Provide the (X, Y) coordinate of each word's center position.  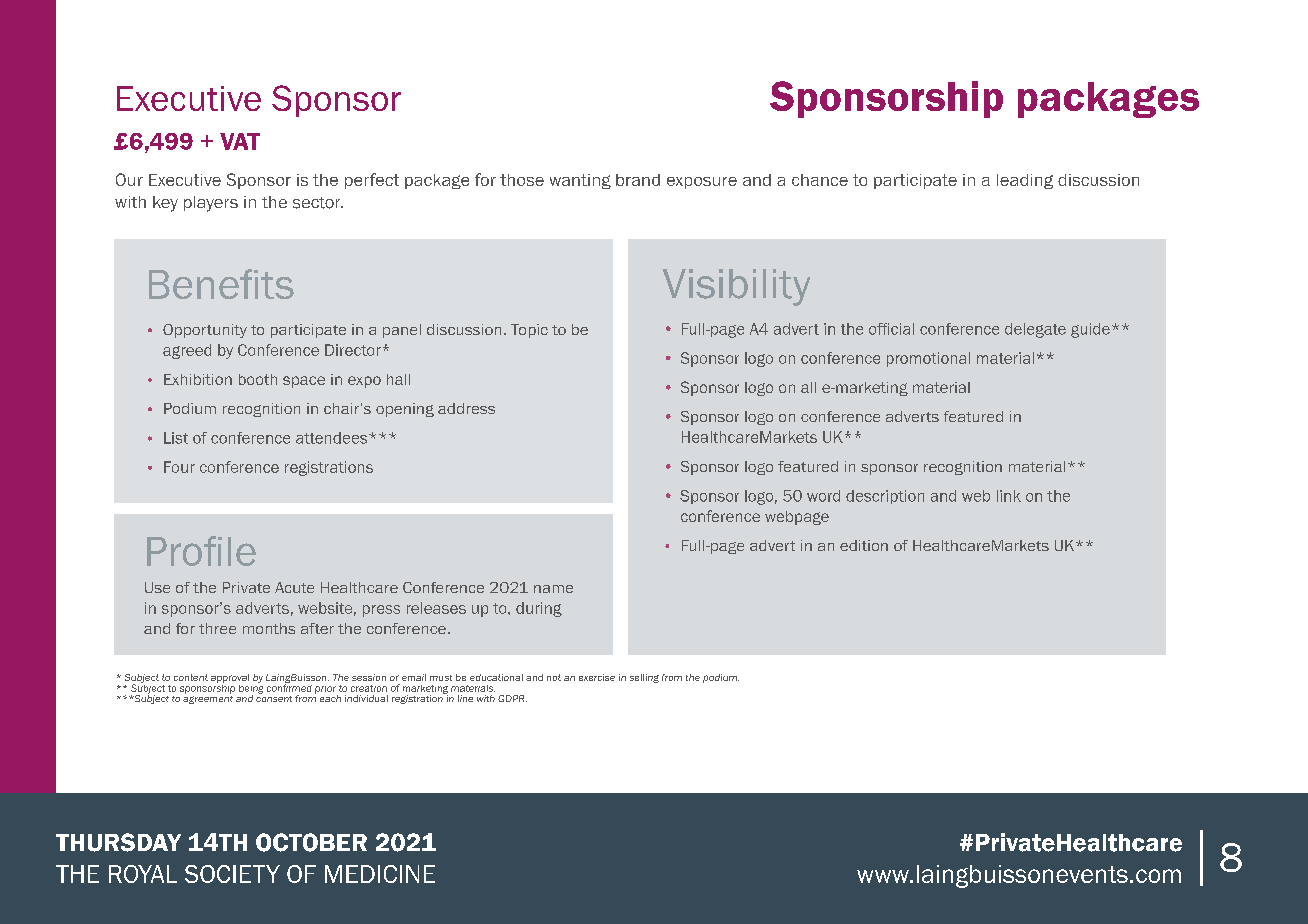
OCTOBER (311, 842)
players (211, 204)
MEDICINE (380, 874)
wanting (580, 181)
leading (1025, 181)
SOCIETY (232, 874)
